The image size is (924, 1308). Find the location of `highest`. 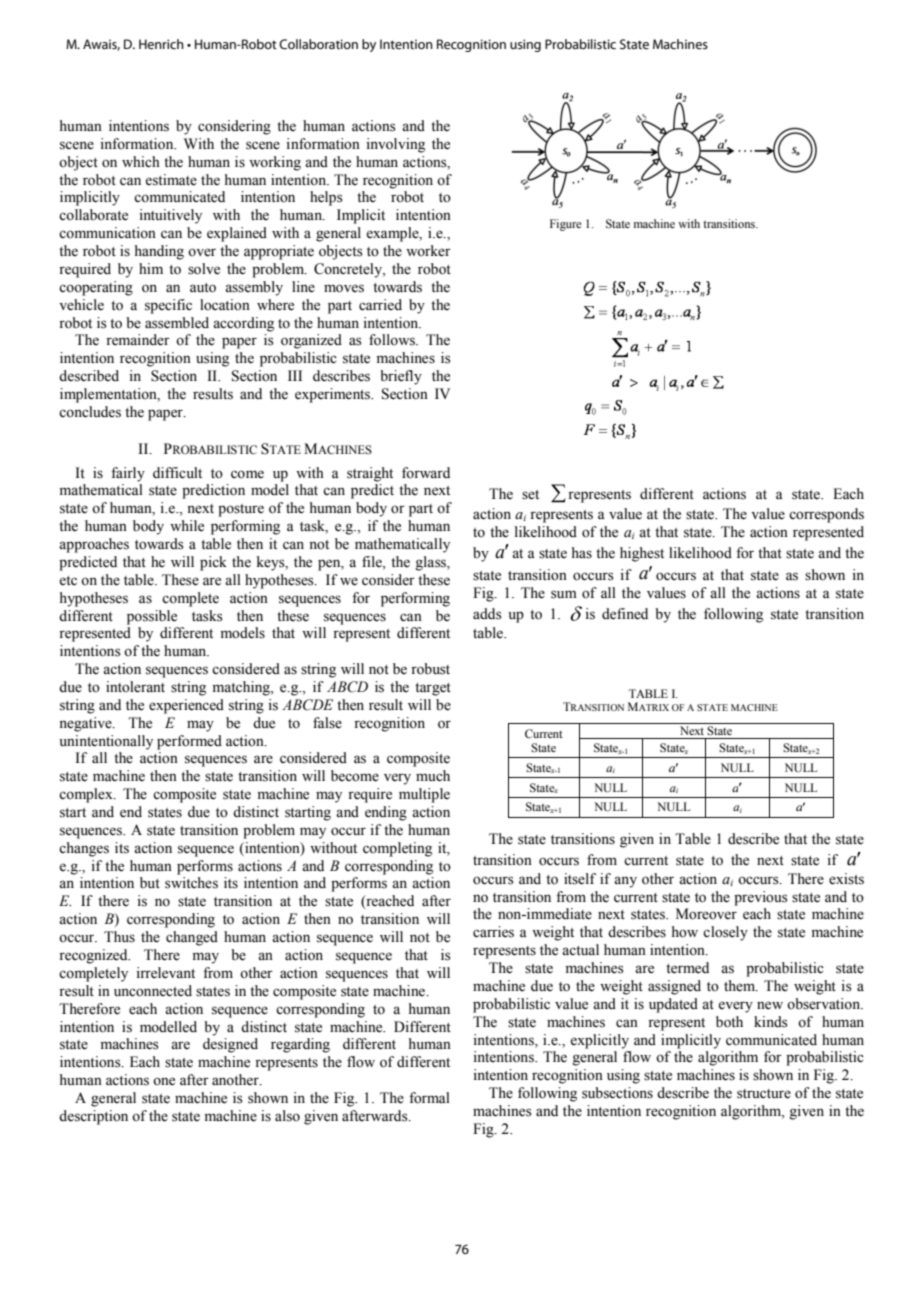

highest is located at coordinates (642, 554).
